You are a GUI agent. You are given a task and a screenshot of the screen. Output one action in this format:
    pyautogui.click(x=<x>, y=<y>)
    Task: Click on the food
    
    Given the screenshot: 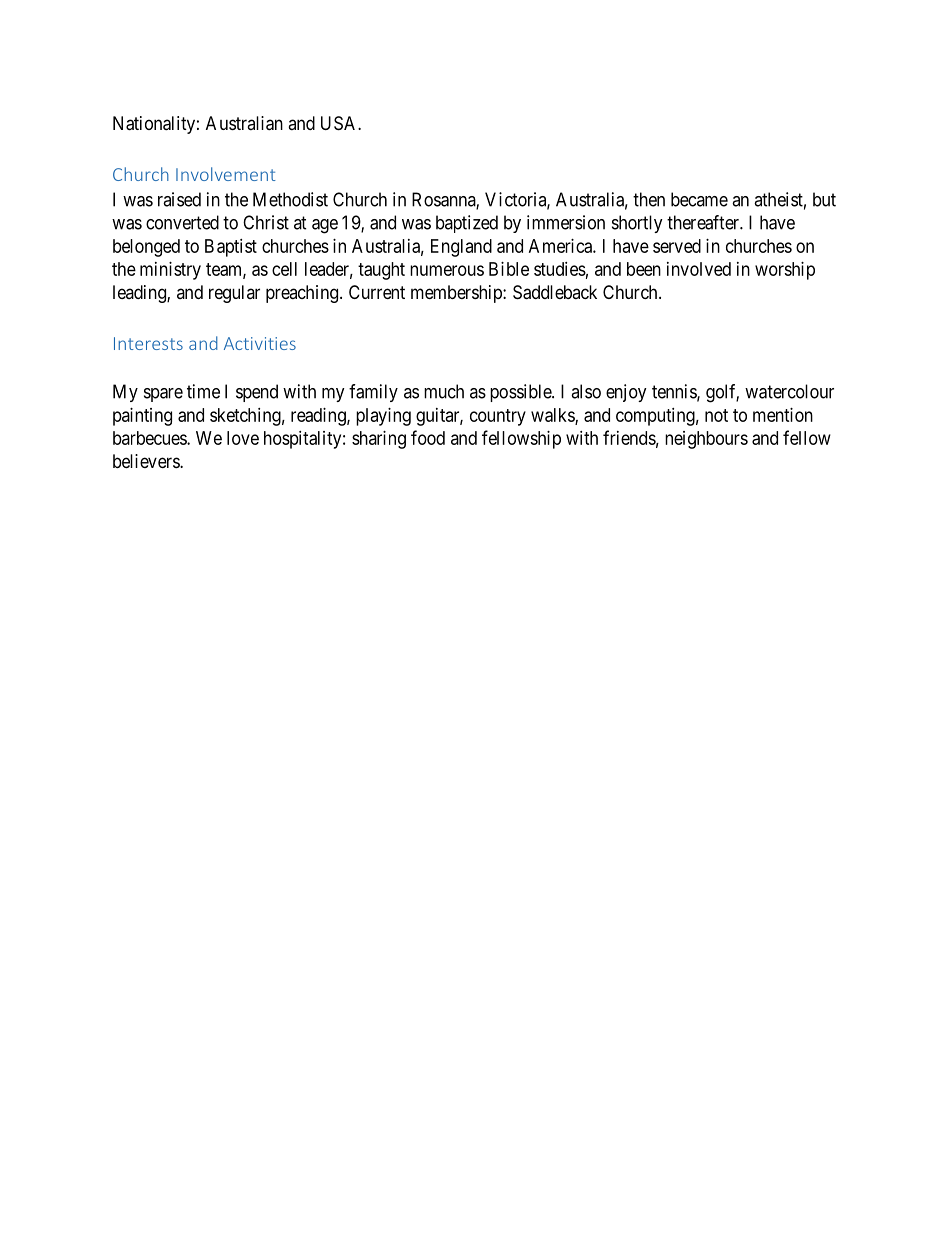 What is the action you would take?
    pyautogui.click(x=428, y=437)
